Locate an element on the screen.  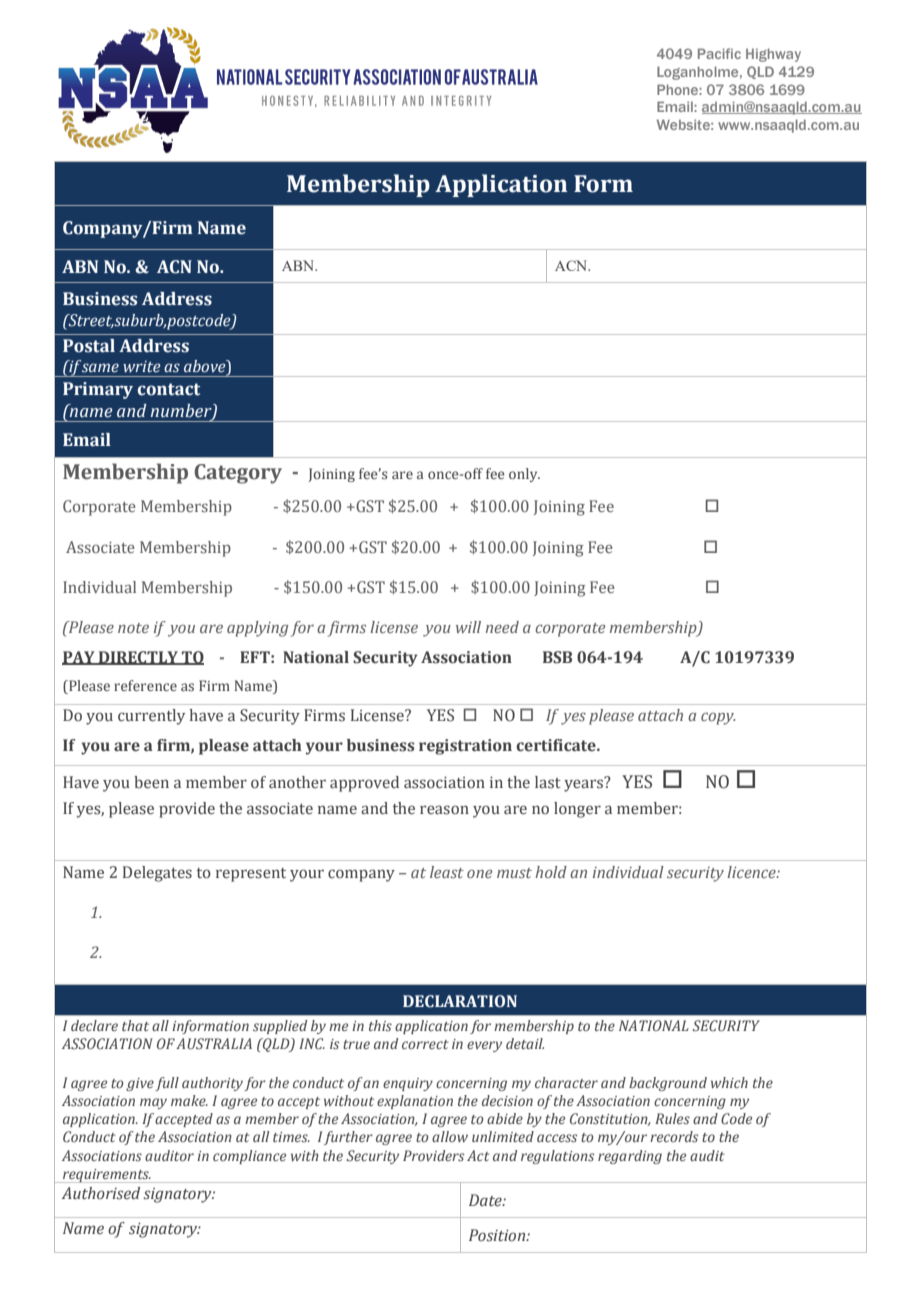
least is located at coordinates (447, 872).
